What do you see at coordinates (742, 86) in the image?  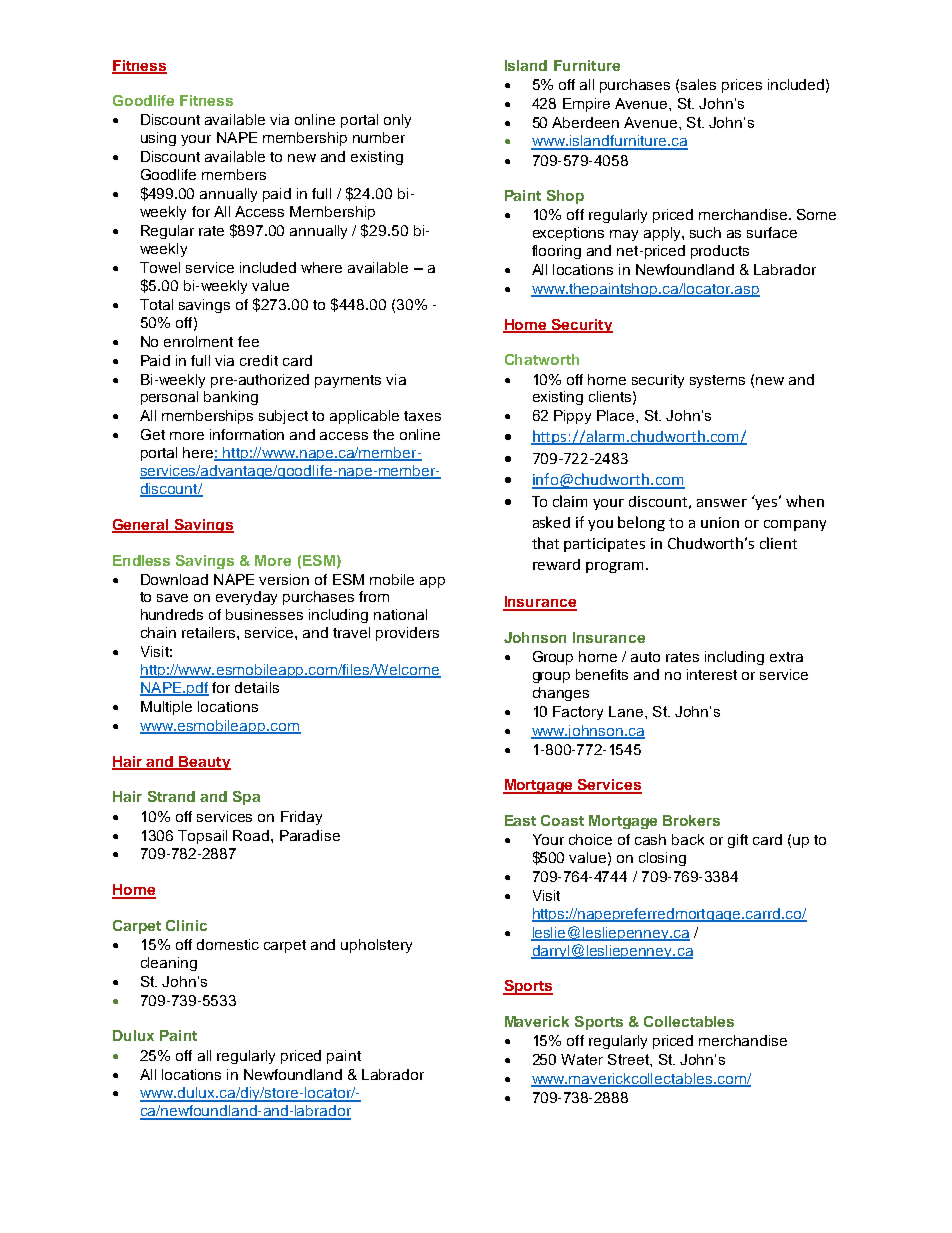 I see `prices` at bounding box center [742, 86].
